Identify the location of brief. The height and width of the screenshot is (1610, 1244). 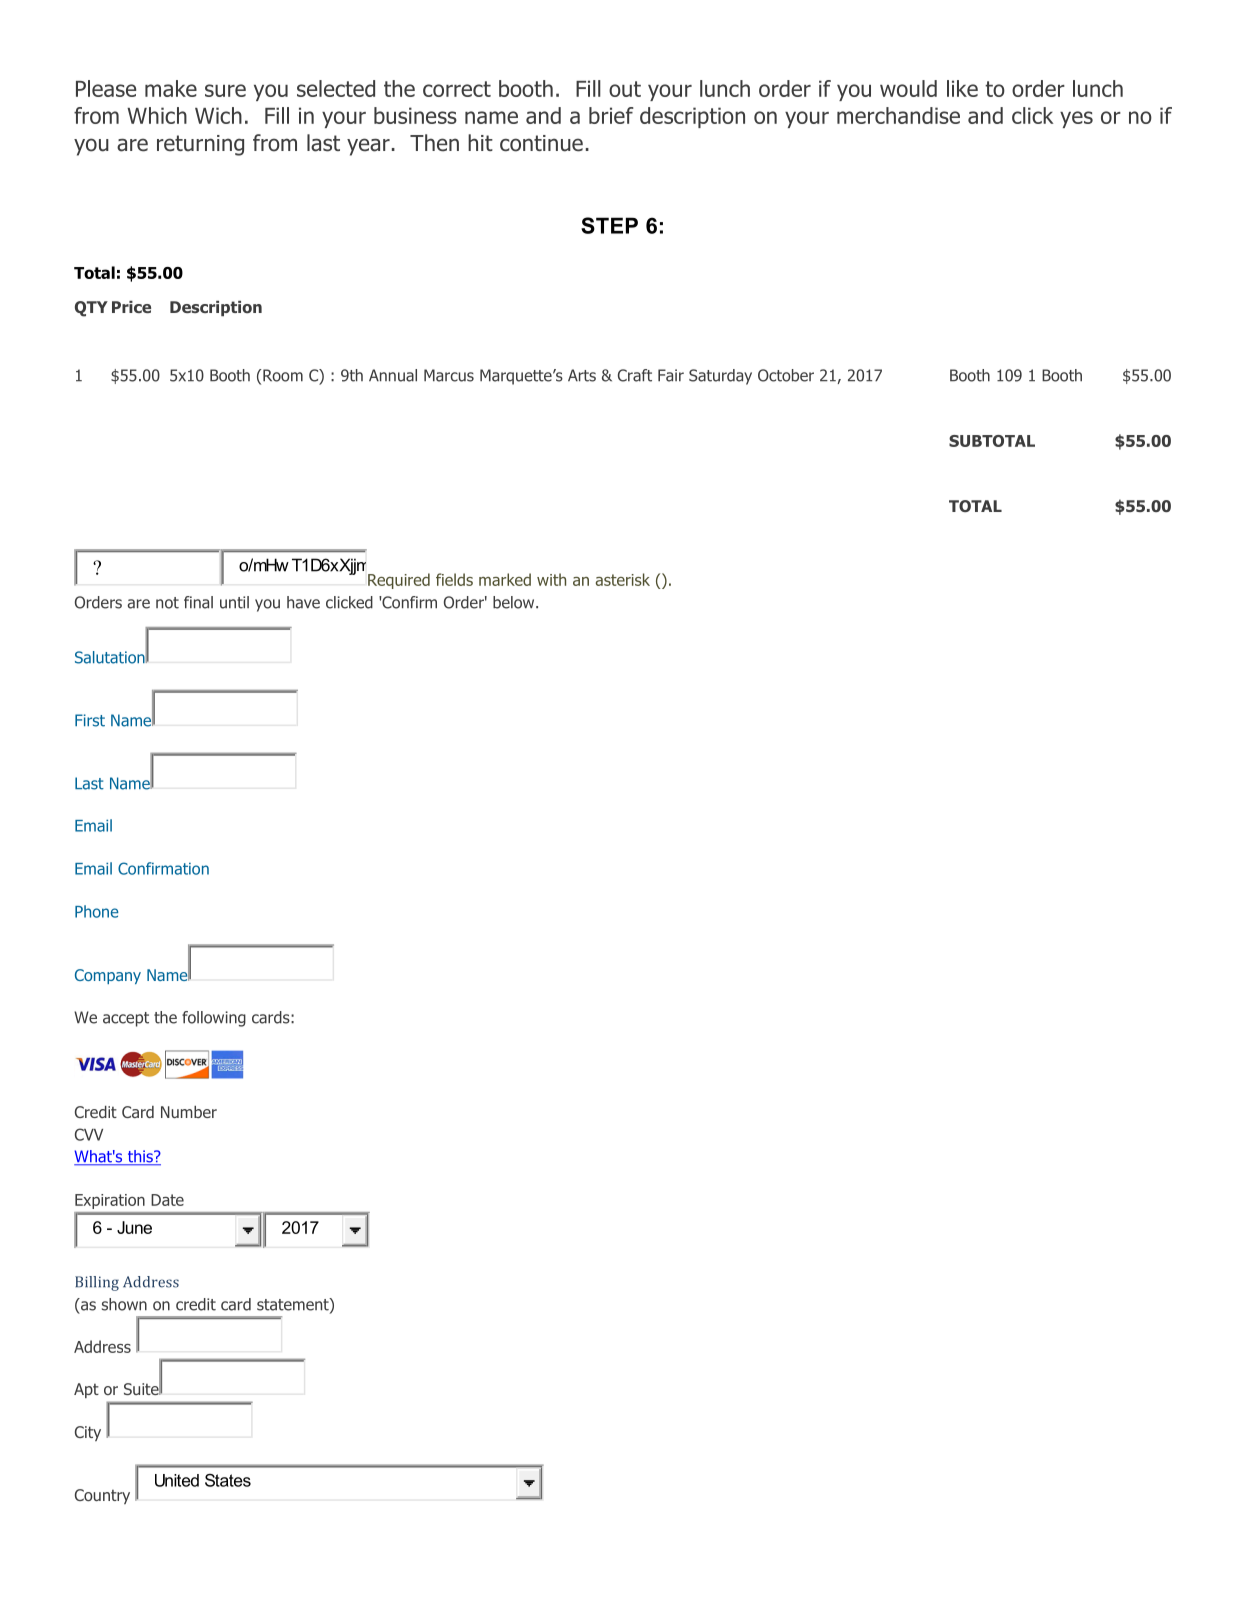
(611, 115).
